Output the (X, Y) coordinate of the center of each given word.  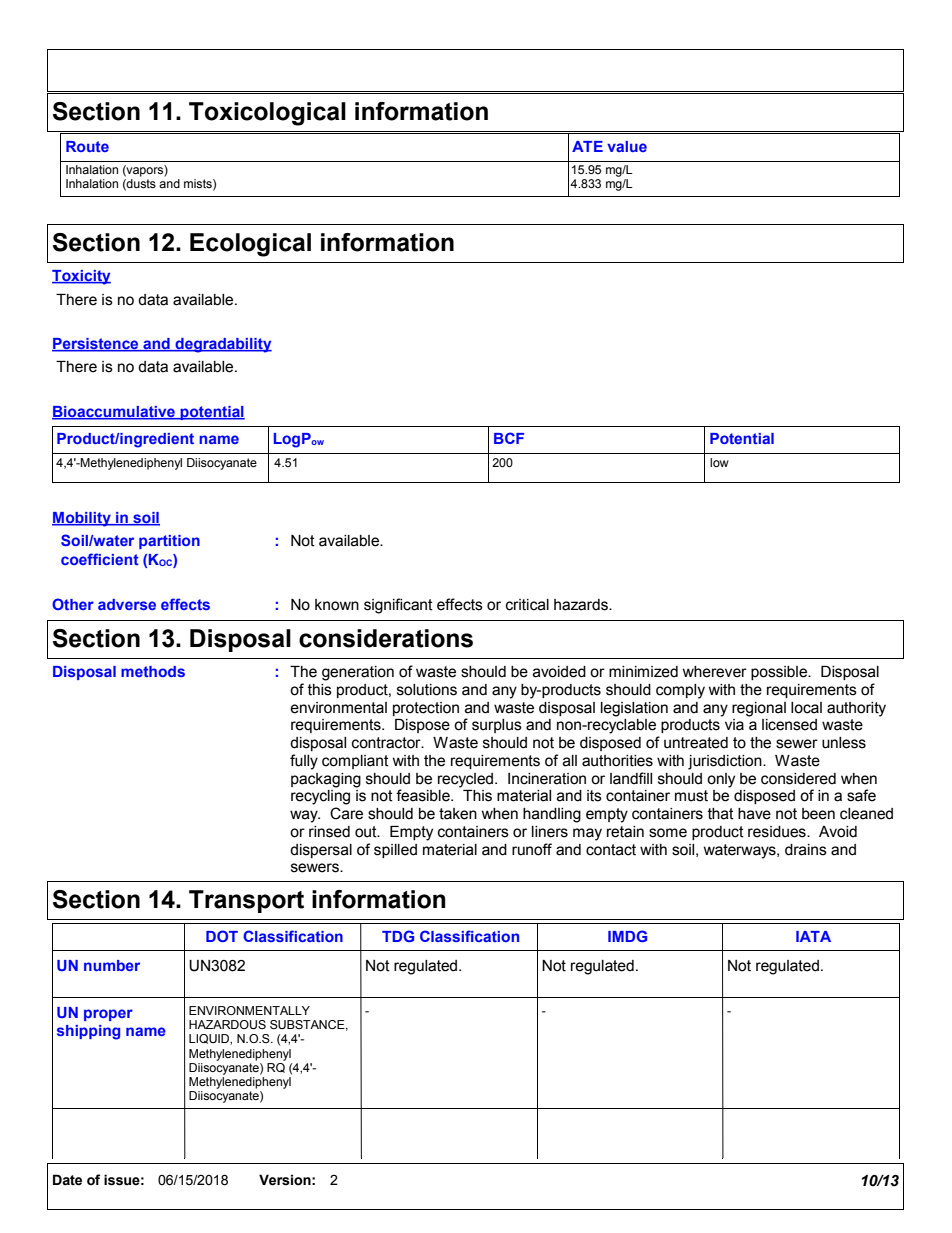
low (719, 462)
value (627, 146)
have (754, 814)
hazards (582, 605)
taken (458, 814)
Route (87, 146)
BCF (509, 438)
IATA (813, 936)
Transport (246, 901)
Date (67, 1180)
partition (169, 542)
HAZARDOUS (227, 1025)
